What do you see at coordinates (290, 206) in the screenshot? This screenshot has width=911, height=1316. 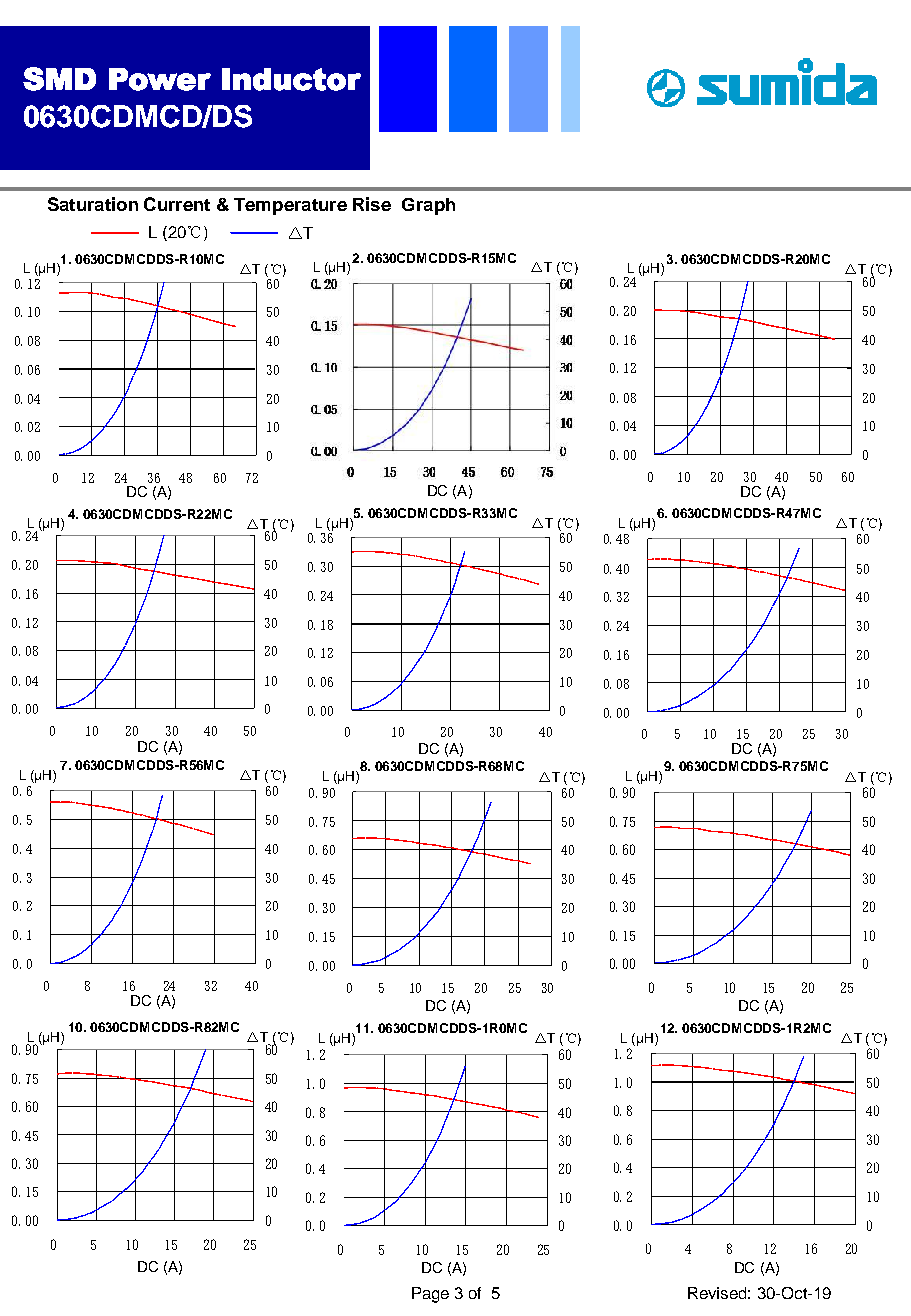 I see `Temperature` at bounding box center [290, 206].
